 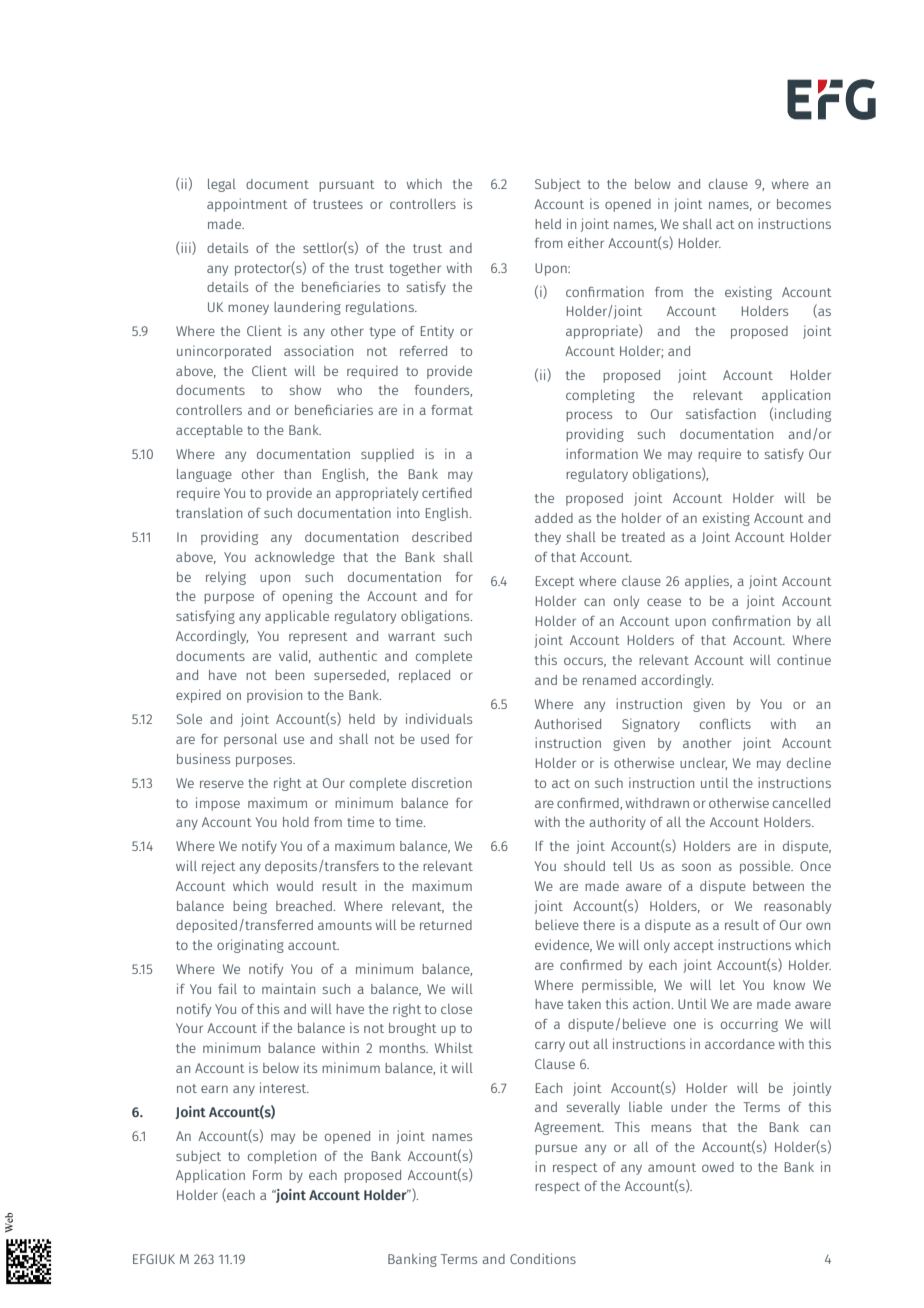 I want to click on certified, so click(x=447, y=492).
